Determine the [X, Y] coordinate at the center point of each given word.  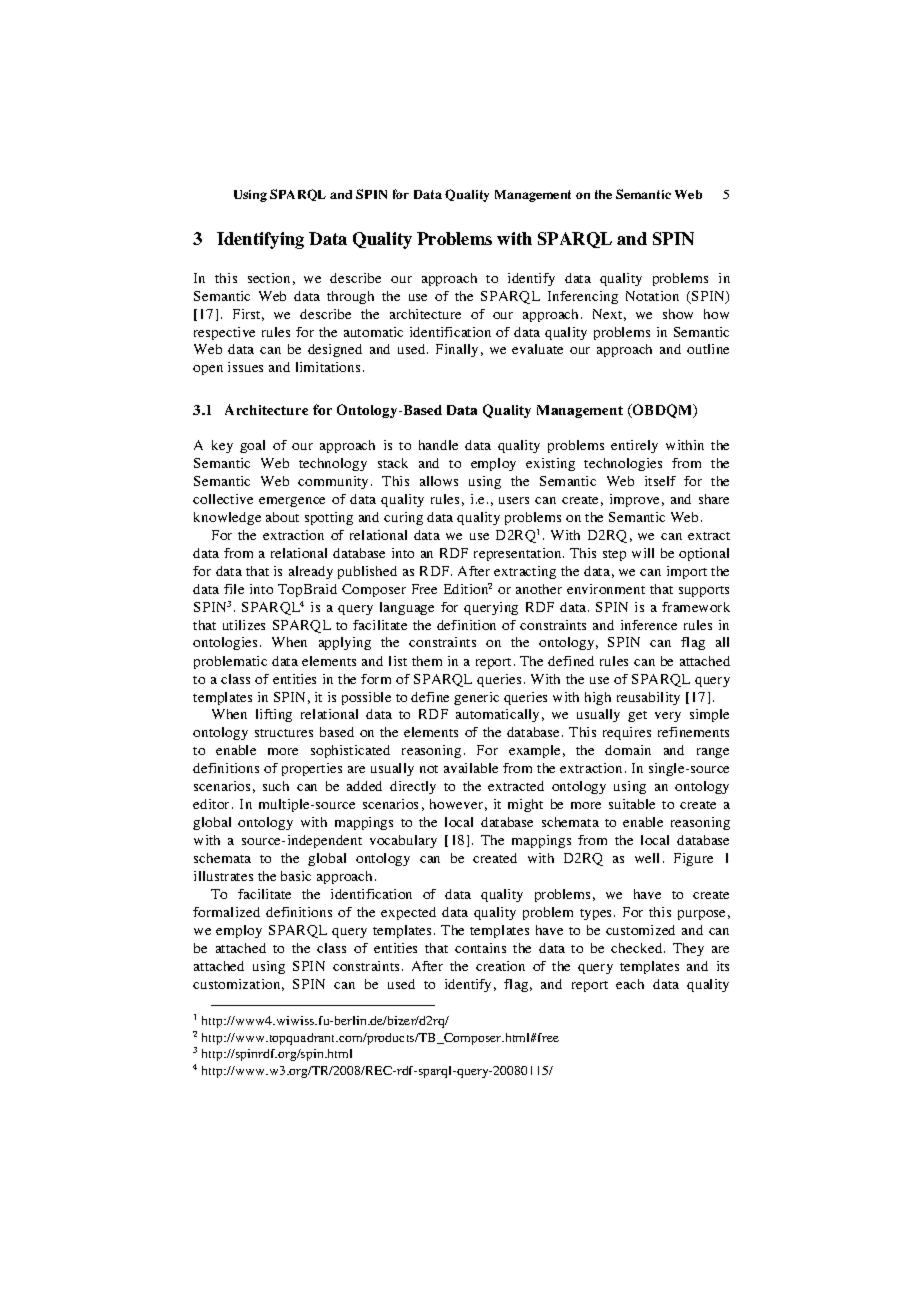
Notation [652, 296]
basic [296, 876]
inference [649, 625]
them [427, 661]
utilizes [244, 625]
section [269, 278]
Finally [457, 350]
